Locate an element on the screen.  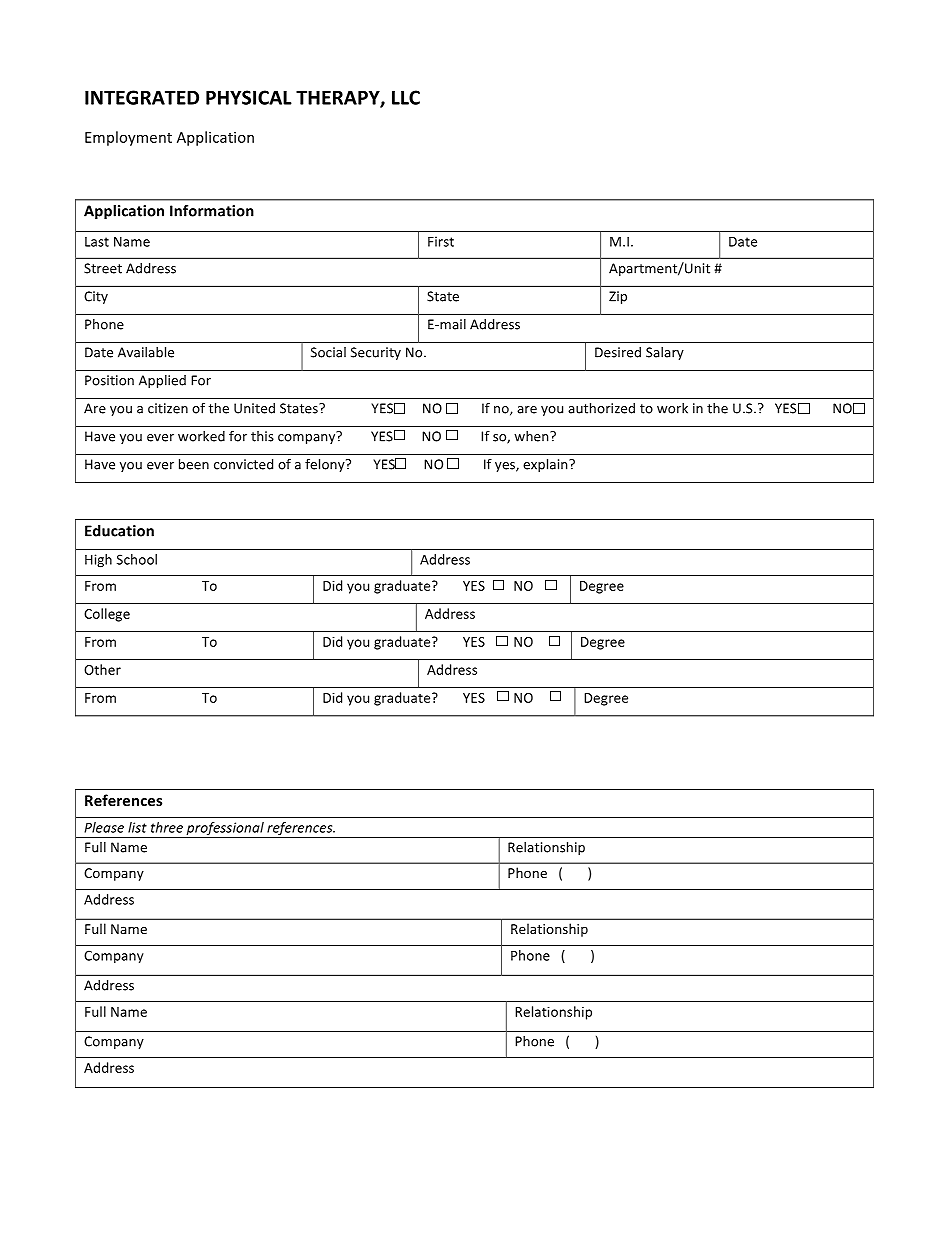
list is located at coordinates (137, 827).
